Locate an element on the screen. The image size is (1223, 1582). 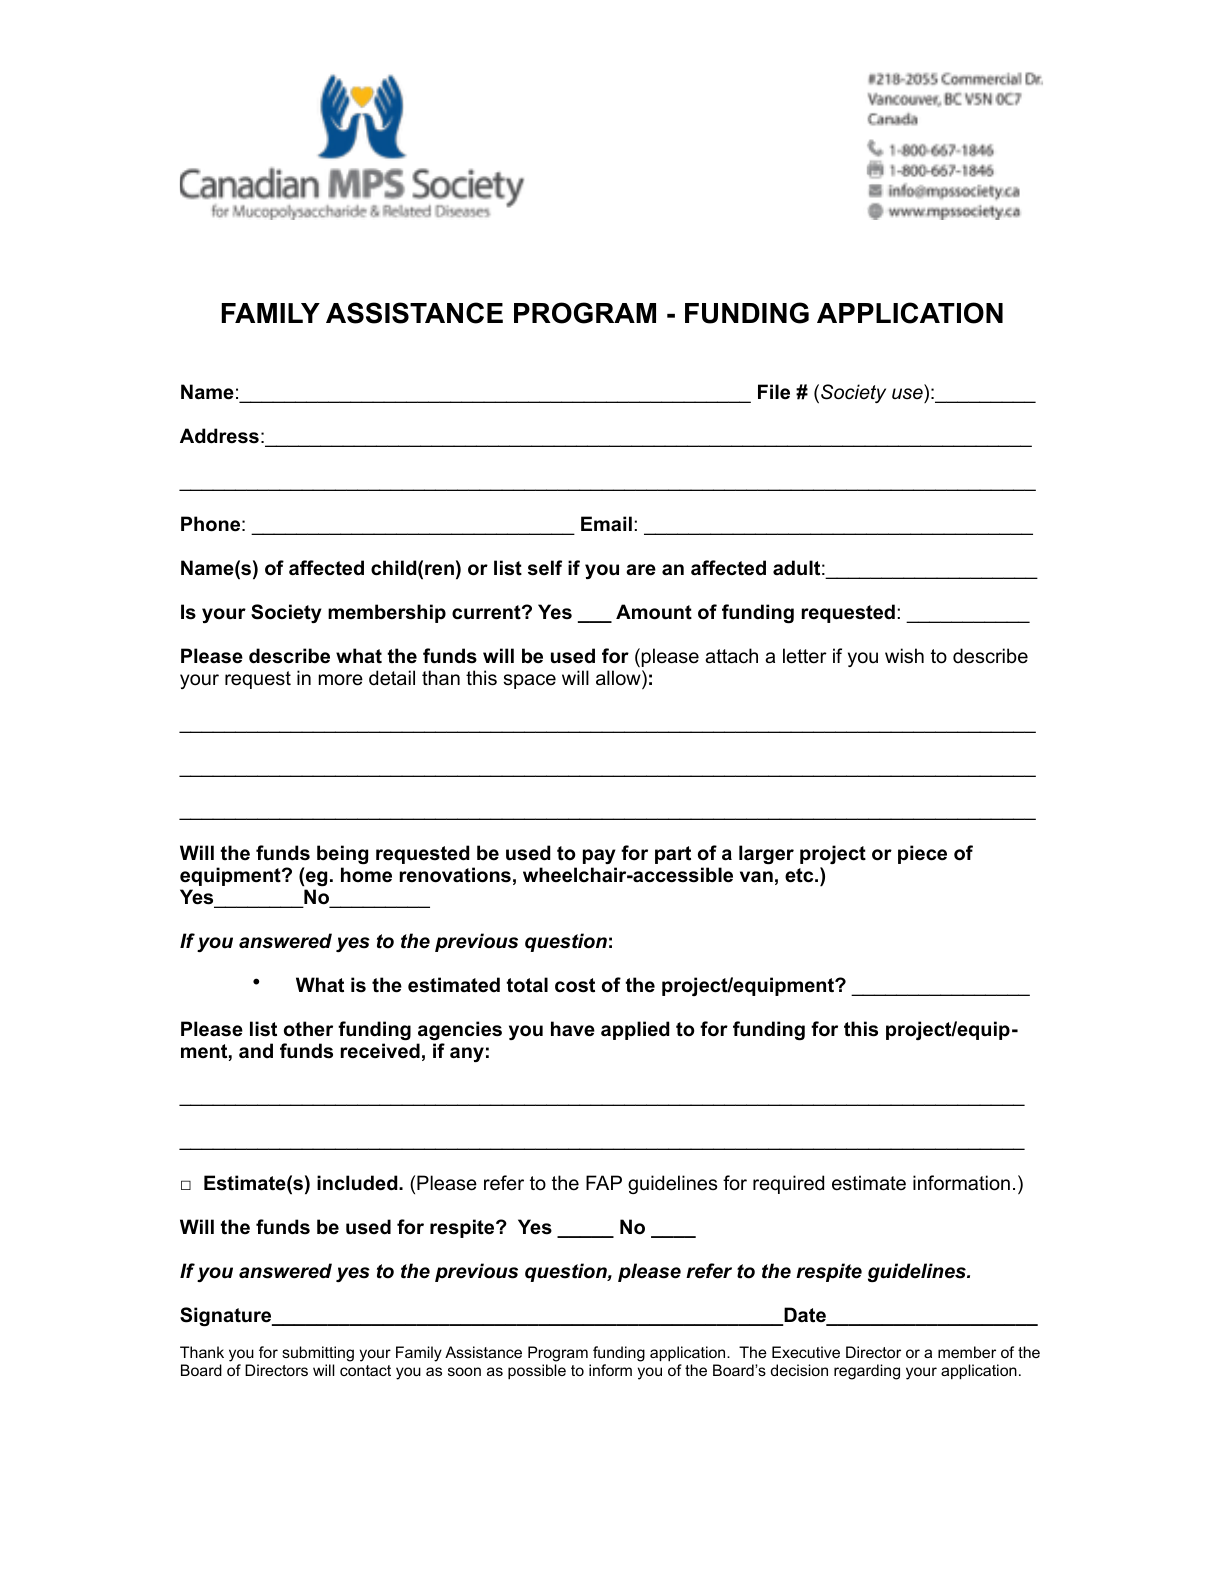
File is located at coordinates (774, 392).
